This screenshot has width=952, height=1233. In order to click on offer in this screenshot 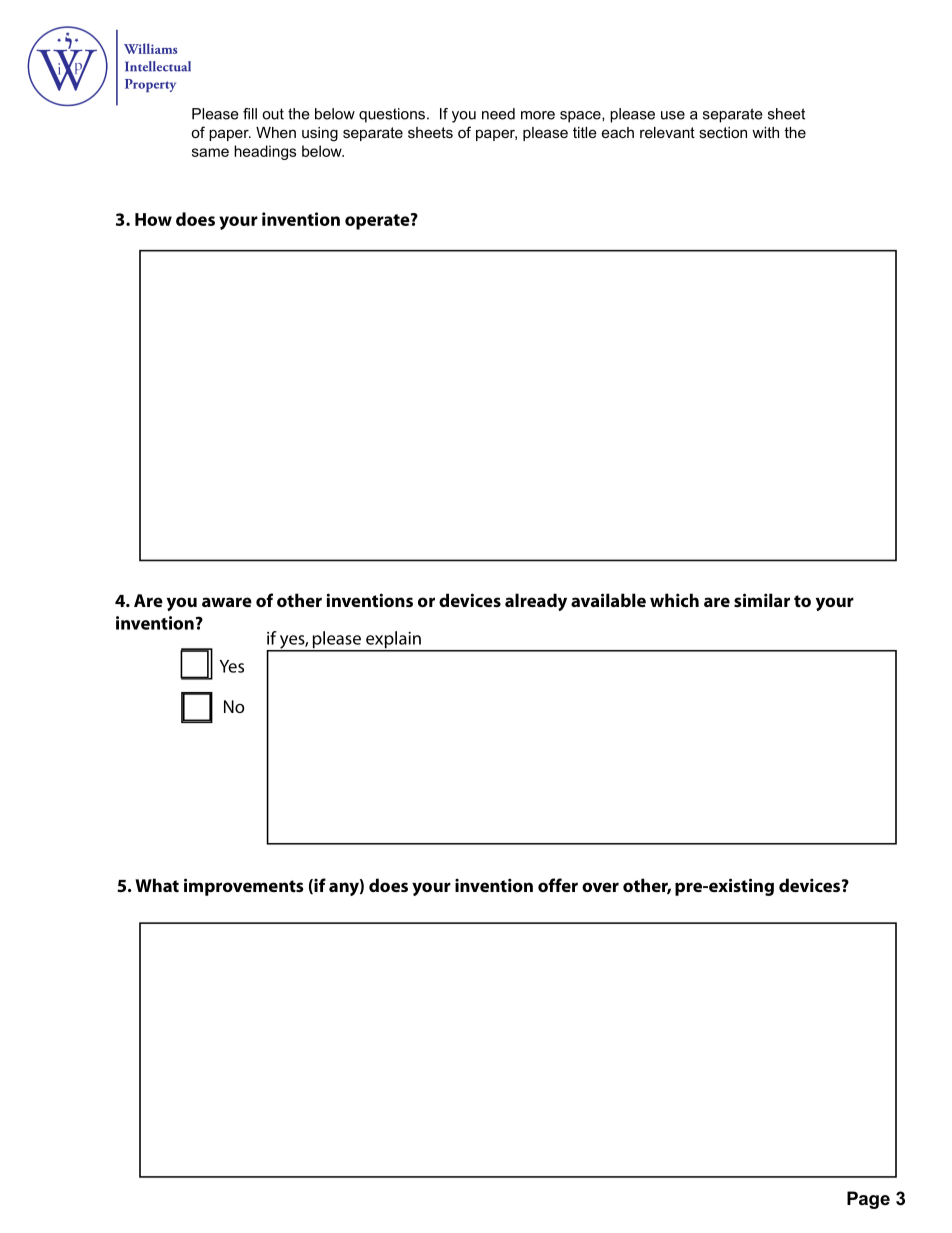, I will do `click(558, 885)`.
